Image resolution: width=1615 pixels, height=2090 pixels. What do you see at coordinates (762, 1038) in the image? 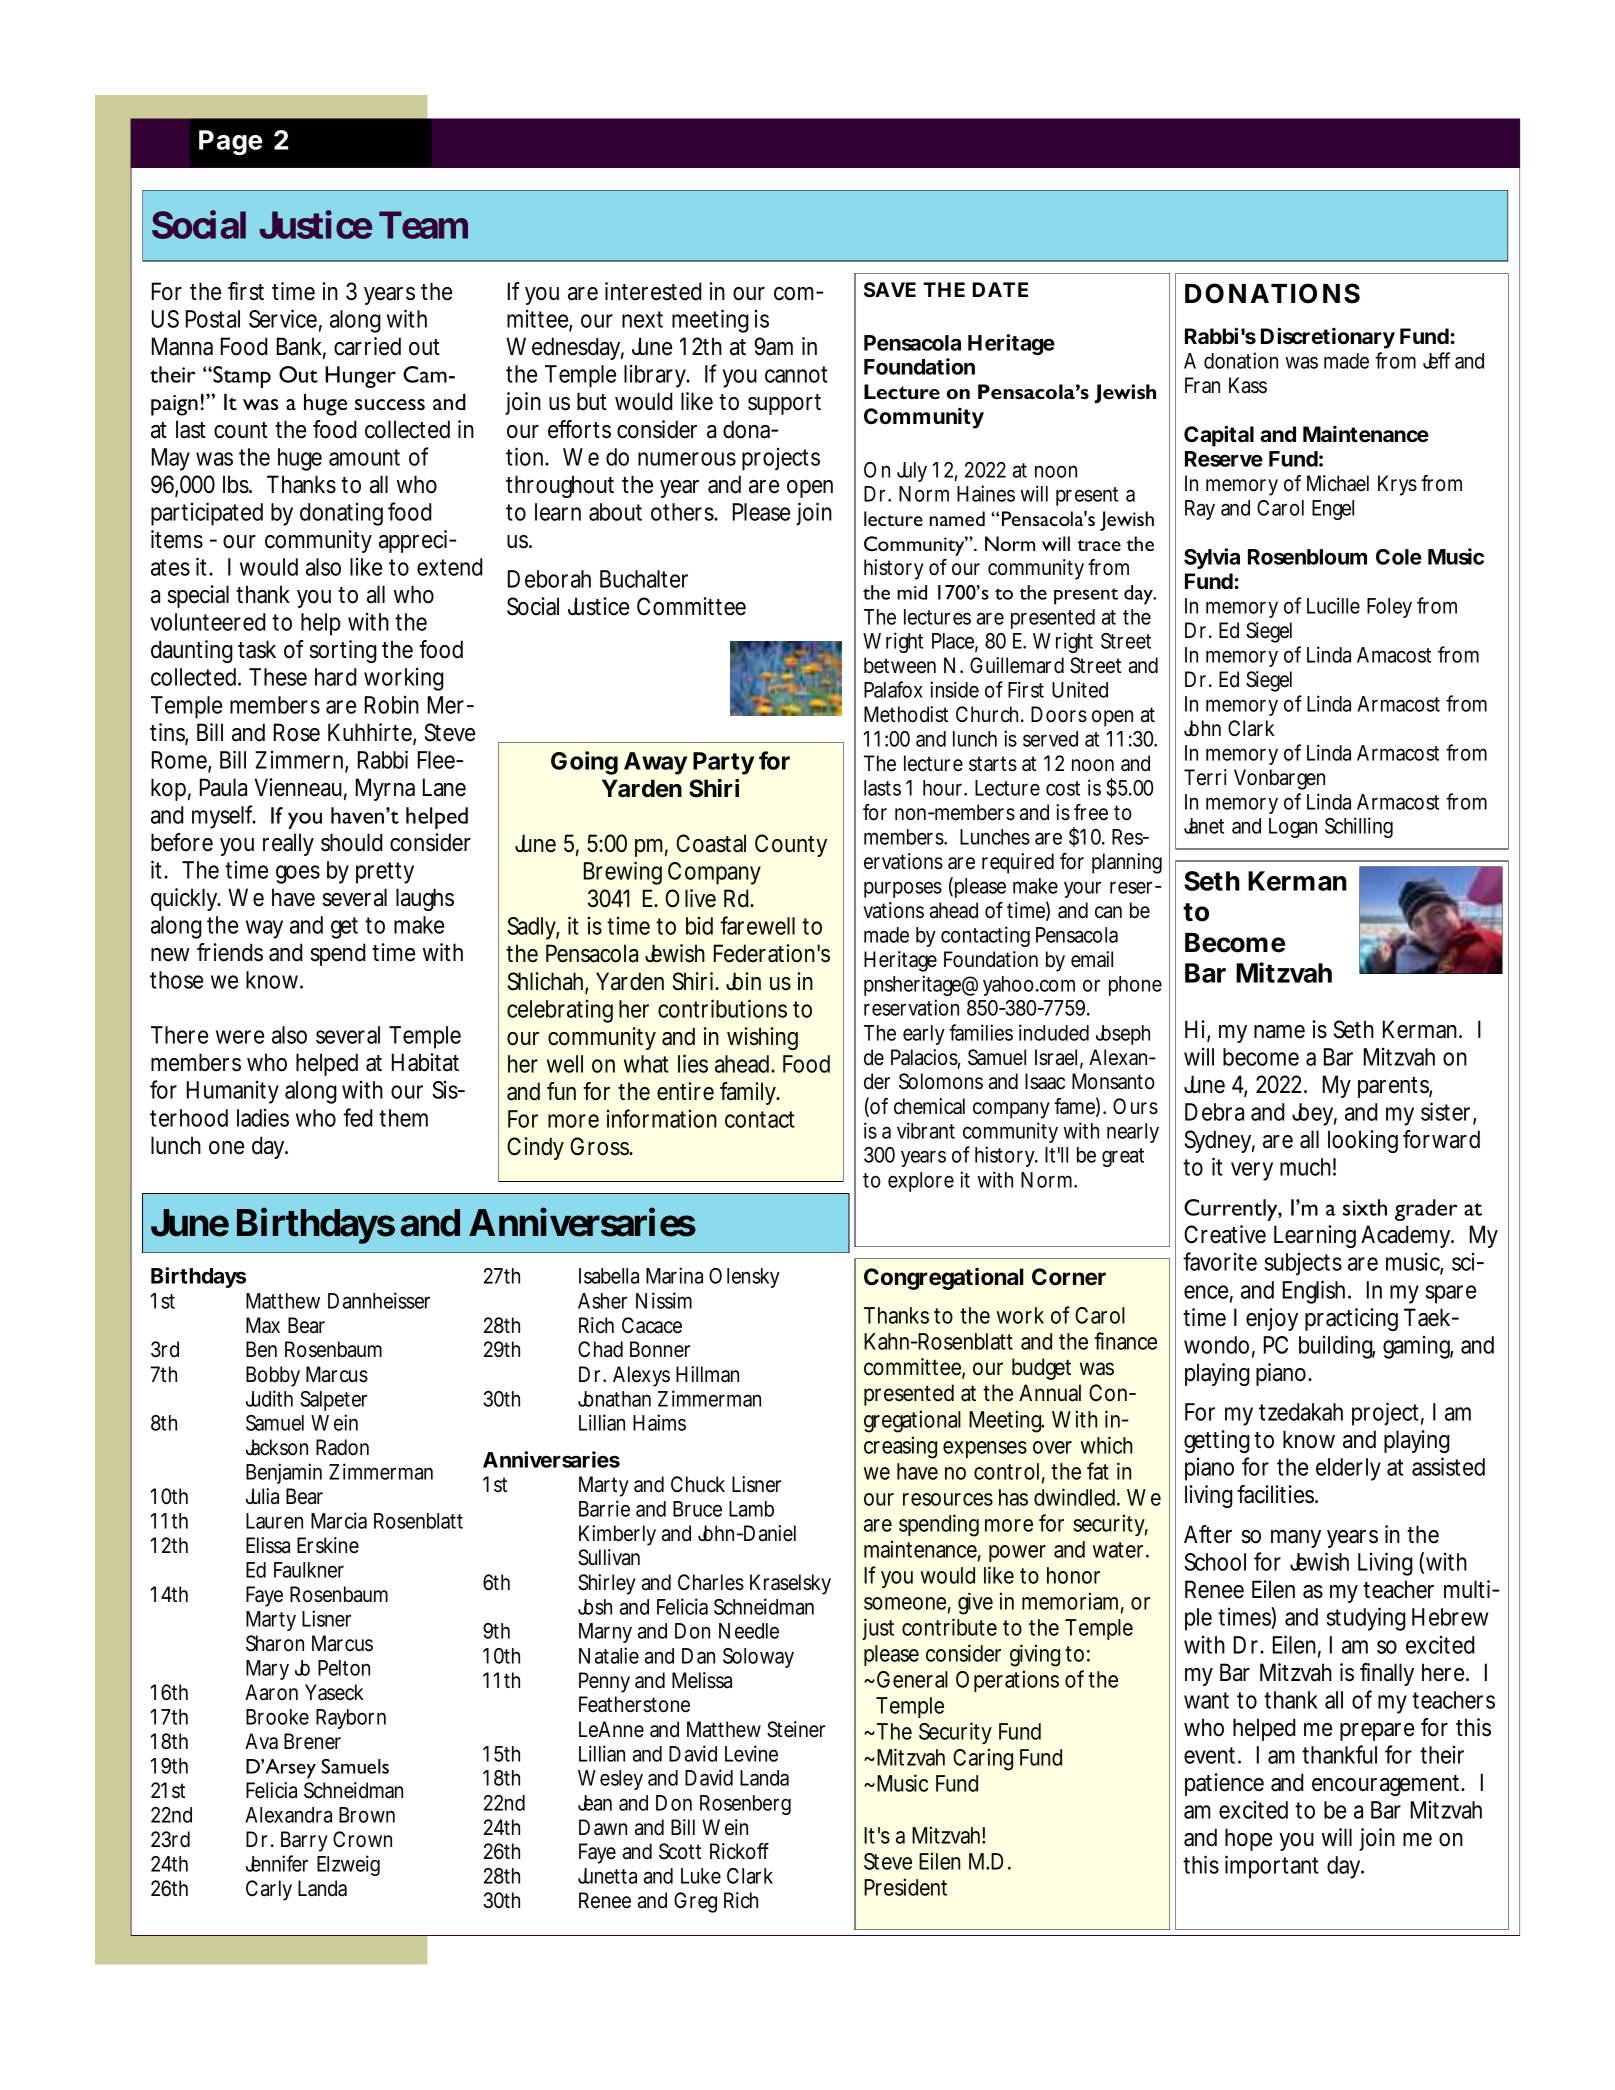
I see `wishing` at bounding box center [762, 1038].
